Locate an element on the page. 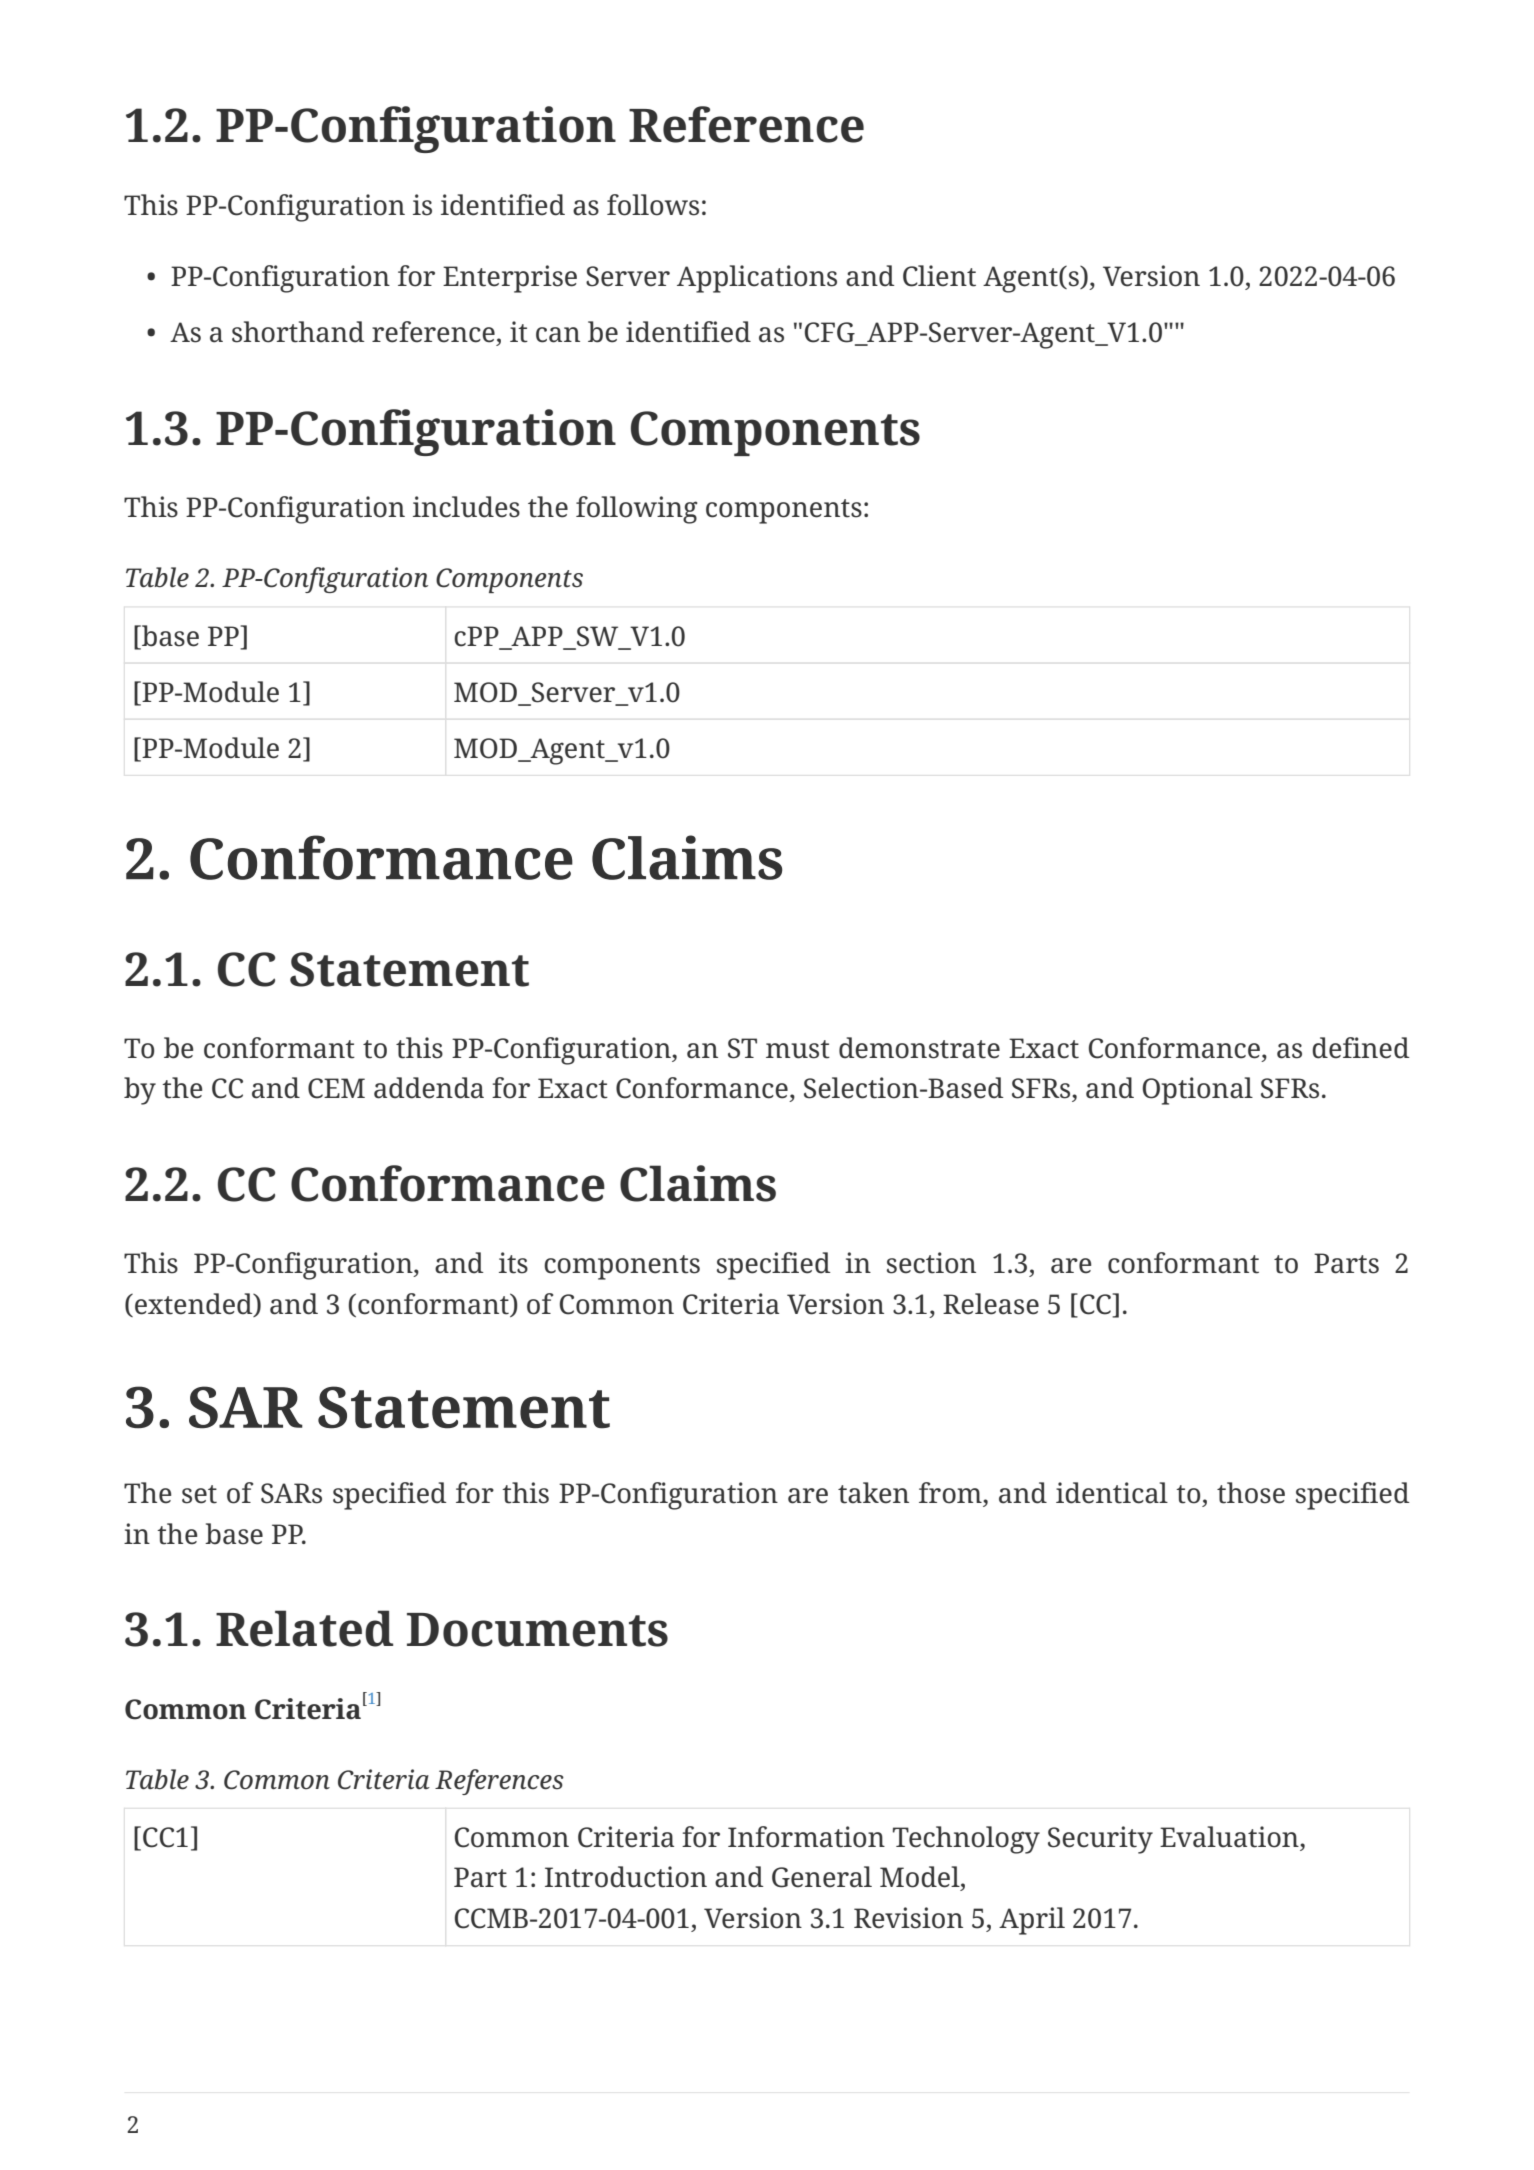 The height and width of the document is (2170, 1534). Optional is located at coordinates (1197, 1091).
